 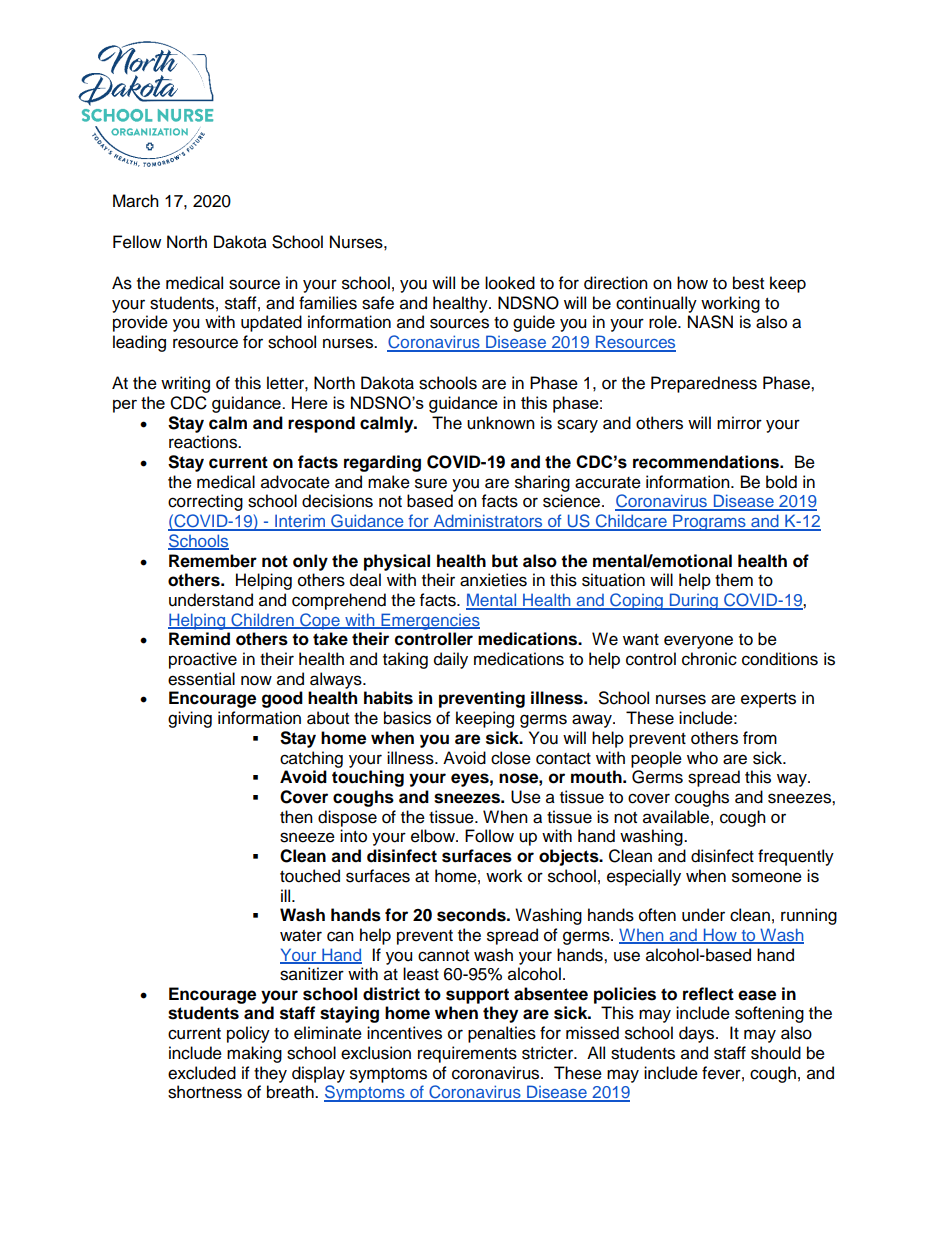 I want to click on from, so click(x=760, y=738).
